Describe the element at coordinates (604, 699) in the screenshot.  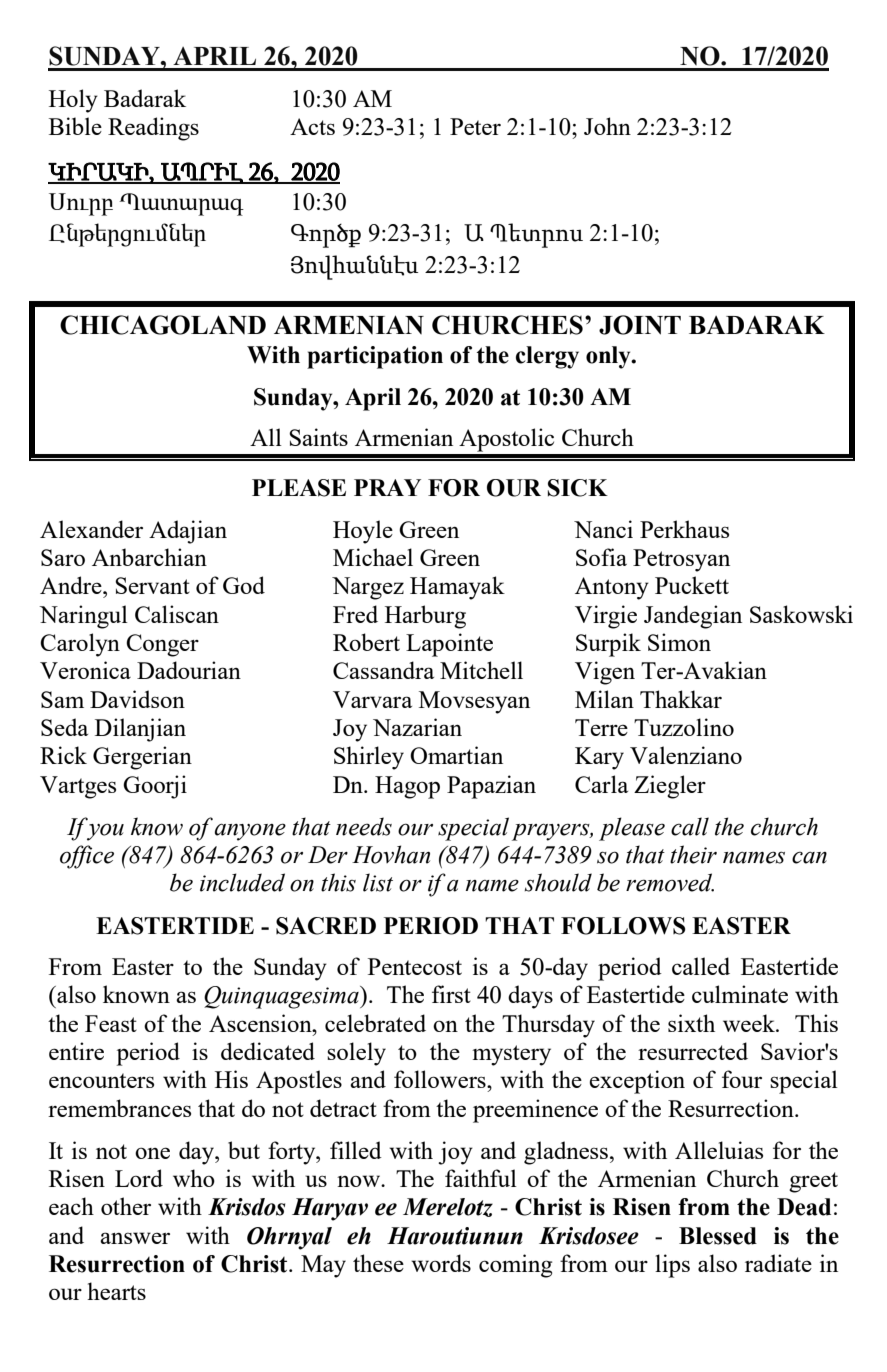
I see `Milan` at that location.
